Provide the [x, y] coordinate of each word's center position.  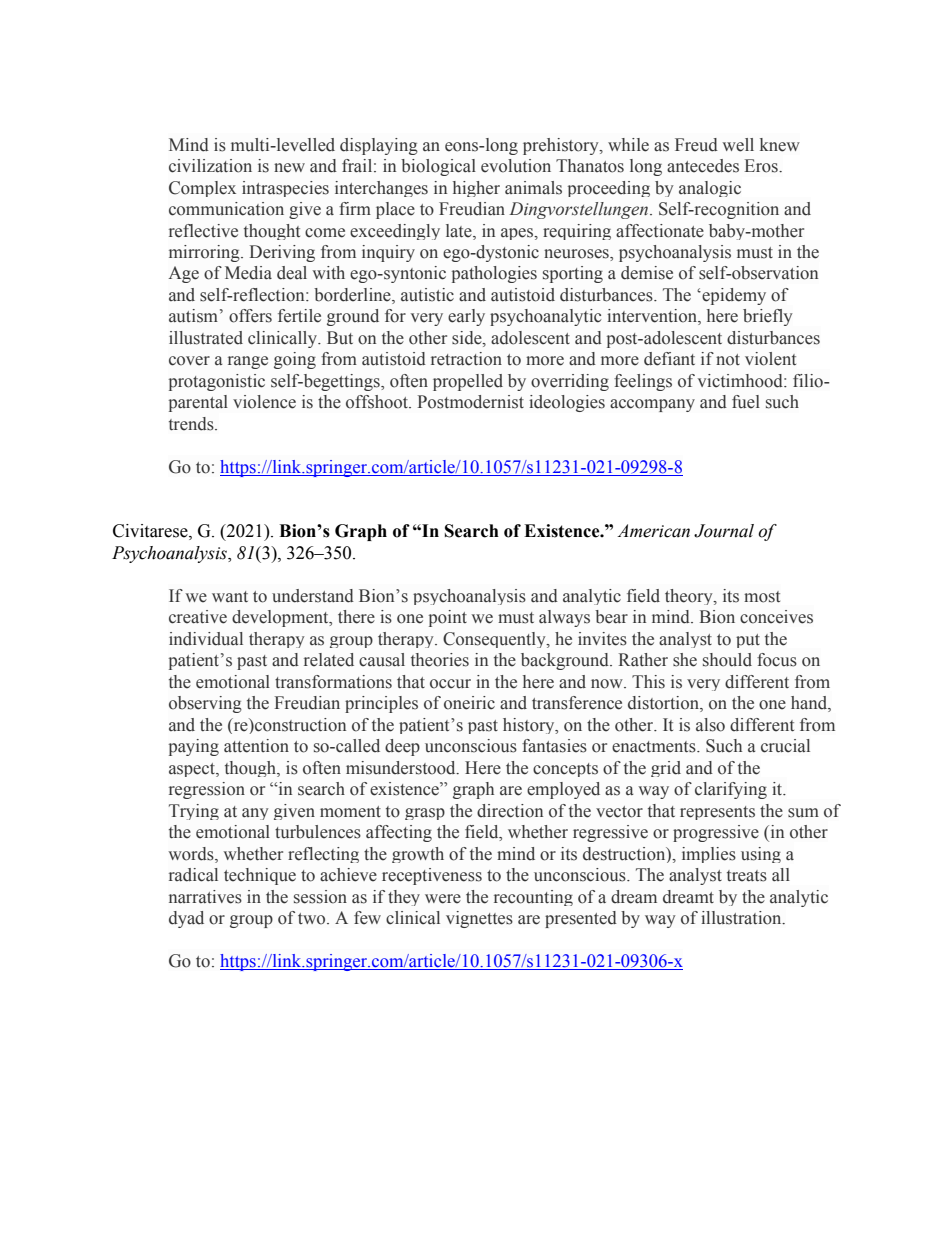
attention [256, 746]
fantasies [554, 746]
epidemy [733, 296]
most [762, 597]
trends [192, 424]
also [710, 725]
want [230, 596]
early [466, 317]
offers [250, 316]
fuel [746, 402]
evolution [516, 166]
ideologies [567, 403]
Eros [762, 166]
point [448, 618]
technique [260, 876]
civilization [210, 166]
